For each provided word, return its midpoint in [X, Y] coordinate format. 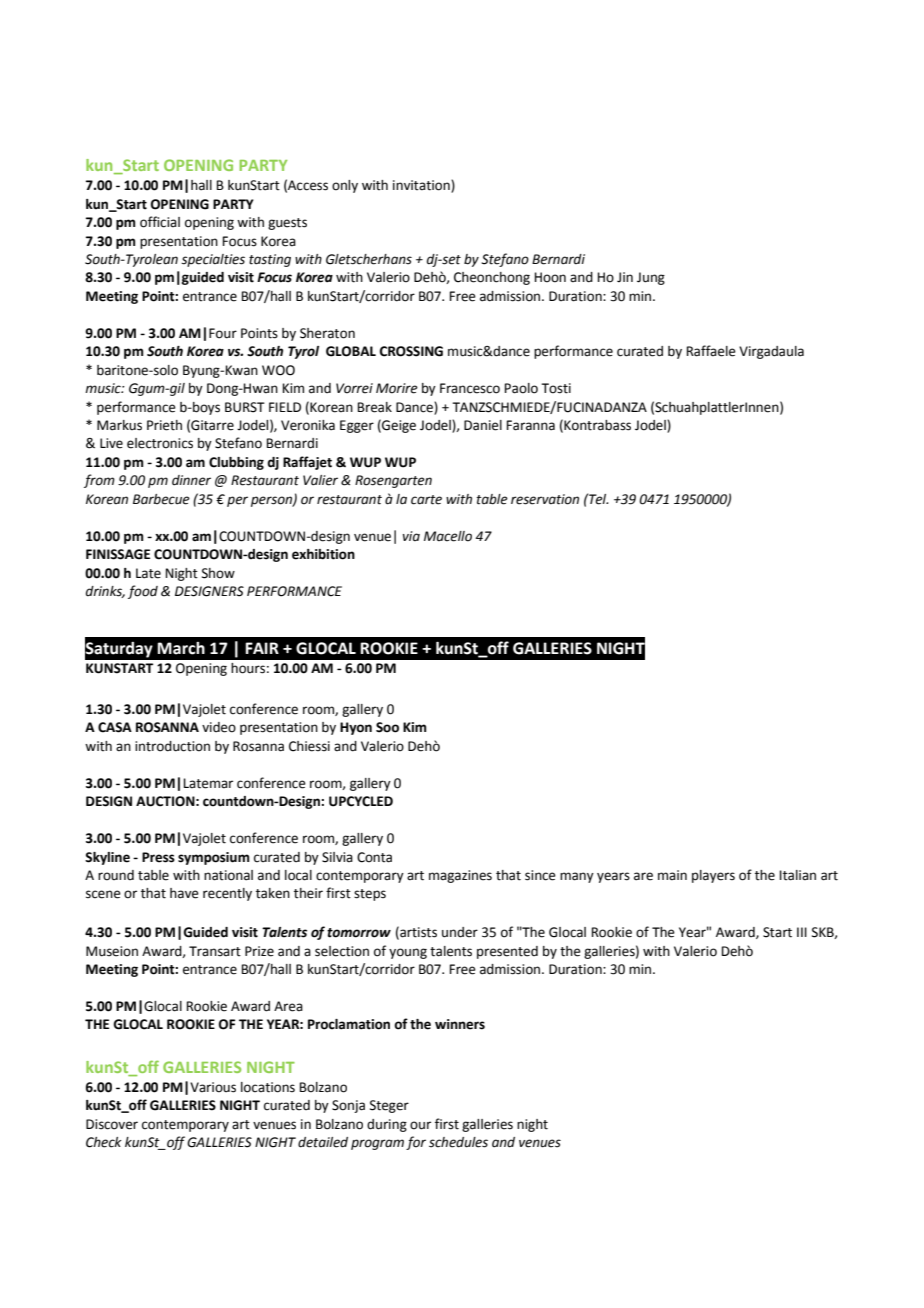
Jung [651, 278]
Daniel [483, 425]
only [345, 186]
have [184, 893]
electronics [160, 443]
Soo [387, 727]
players [713, 876]
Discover [112, 1124]
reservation [545, 499]
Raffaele [711, 351]
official [160, 222]
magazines [460, 876]
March [181, 648]
